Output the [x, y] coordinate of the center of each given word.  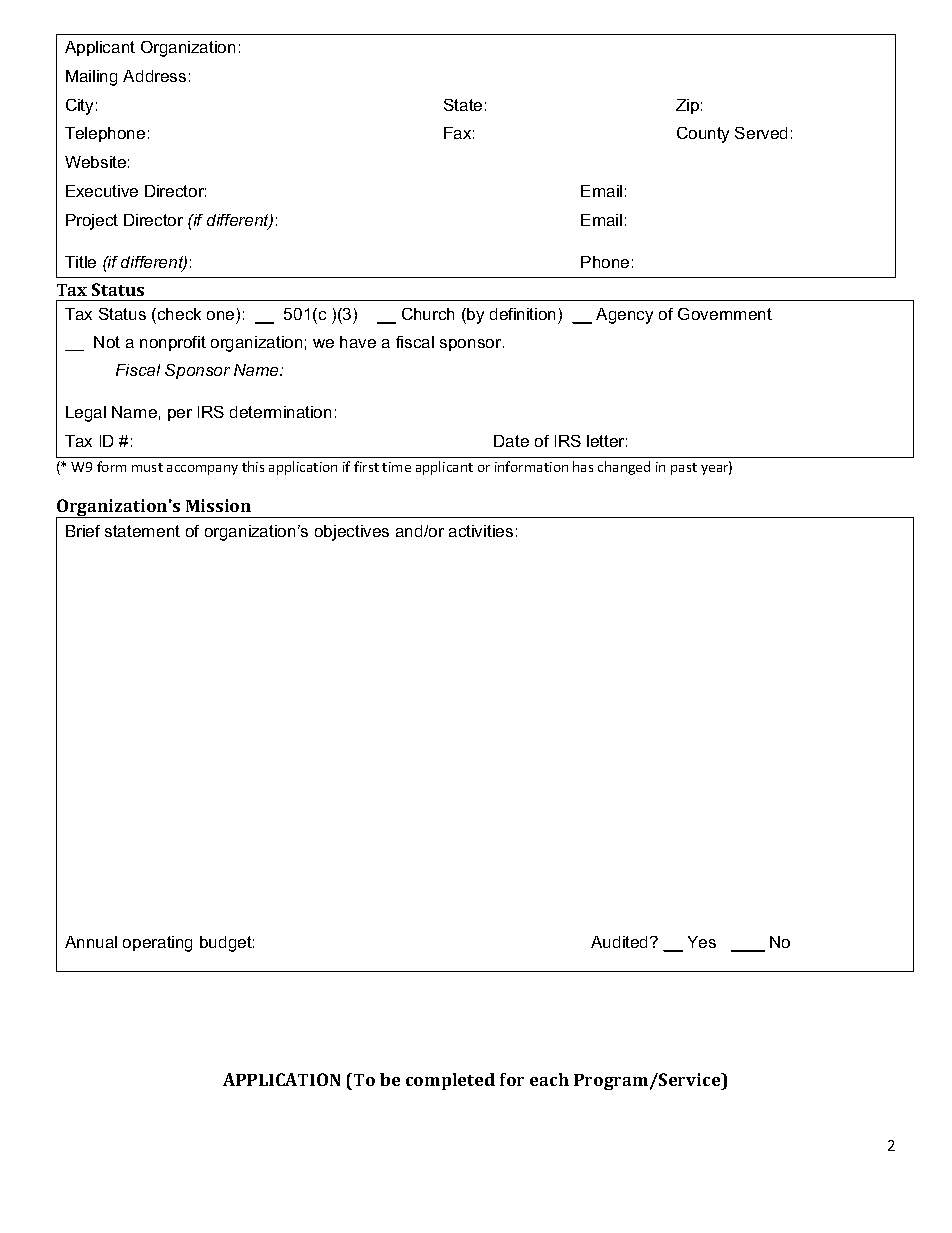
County [703, 135]
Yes [702, 942]
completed [450, 1081]
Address [154, 76]
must [147, 467]
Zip [687, 106]
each [549, 1079]
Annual [91, 942]
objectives [352, 533]
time [396, 467]
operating [157, 944]
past [684, 469]
